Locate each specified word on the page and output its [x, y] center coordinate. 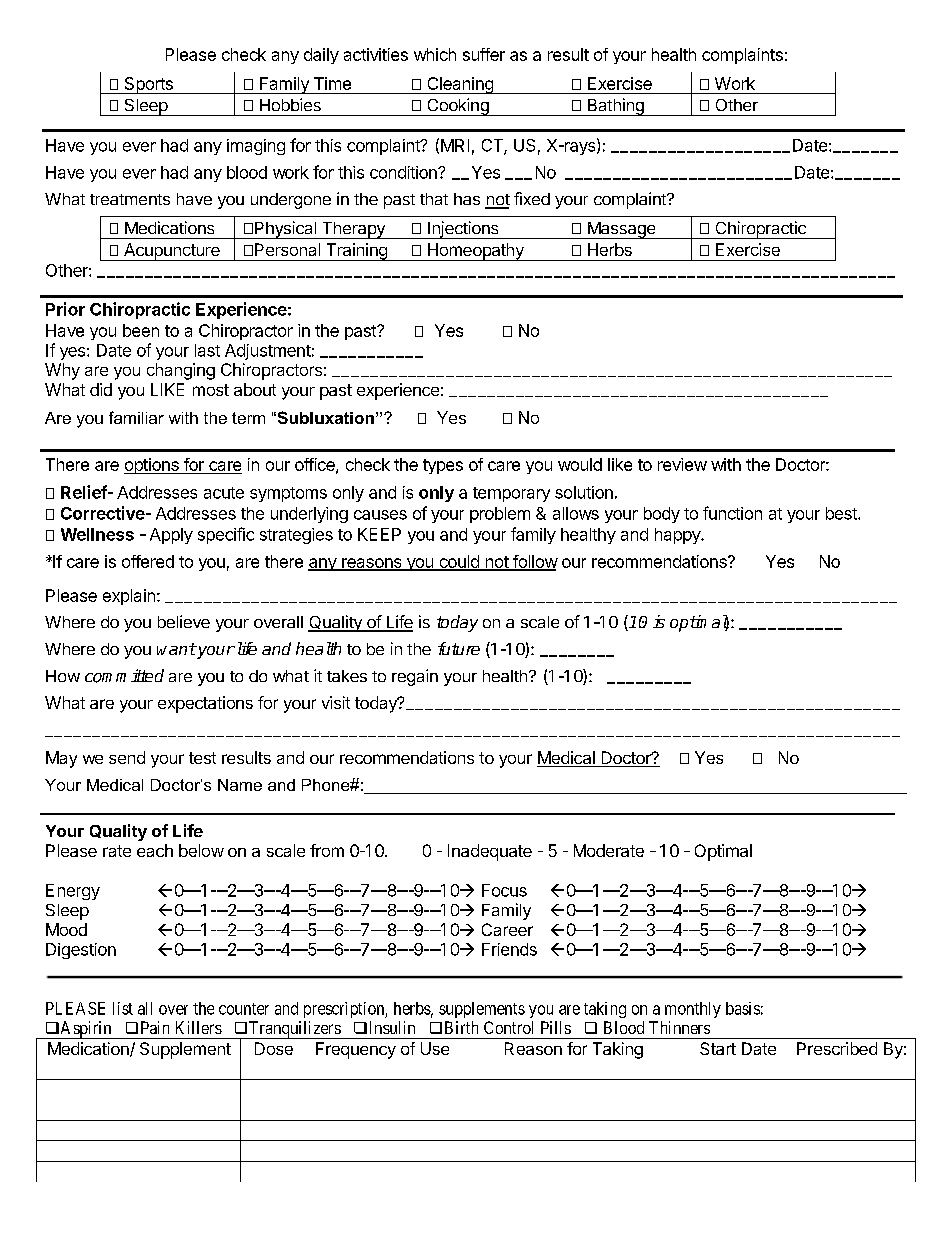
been [141, 330]
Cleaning [460, 85]
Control [508, 1027]
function [732, 513]
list [123, 1008]
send [127, 757]
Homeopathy [475, 252]
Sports [148, 85]
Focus [504, 890]
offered [148, 561]
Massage [621, 230]
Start [718, 1048]
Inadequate [490, 852]
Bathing [615, 107]
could [459, 562]
